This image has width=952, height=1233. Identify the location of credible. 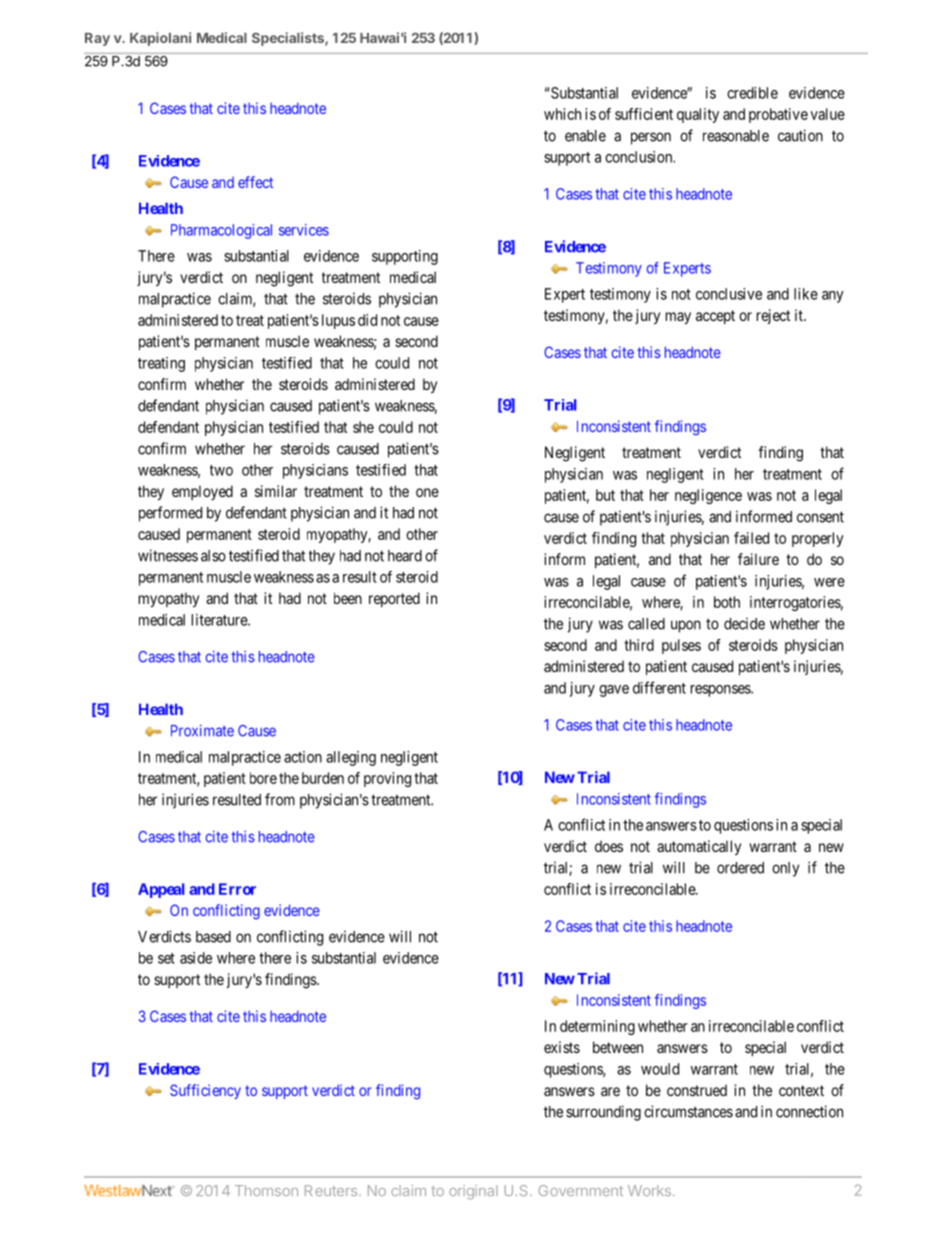
(752, 93).
